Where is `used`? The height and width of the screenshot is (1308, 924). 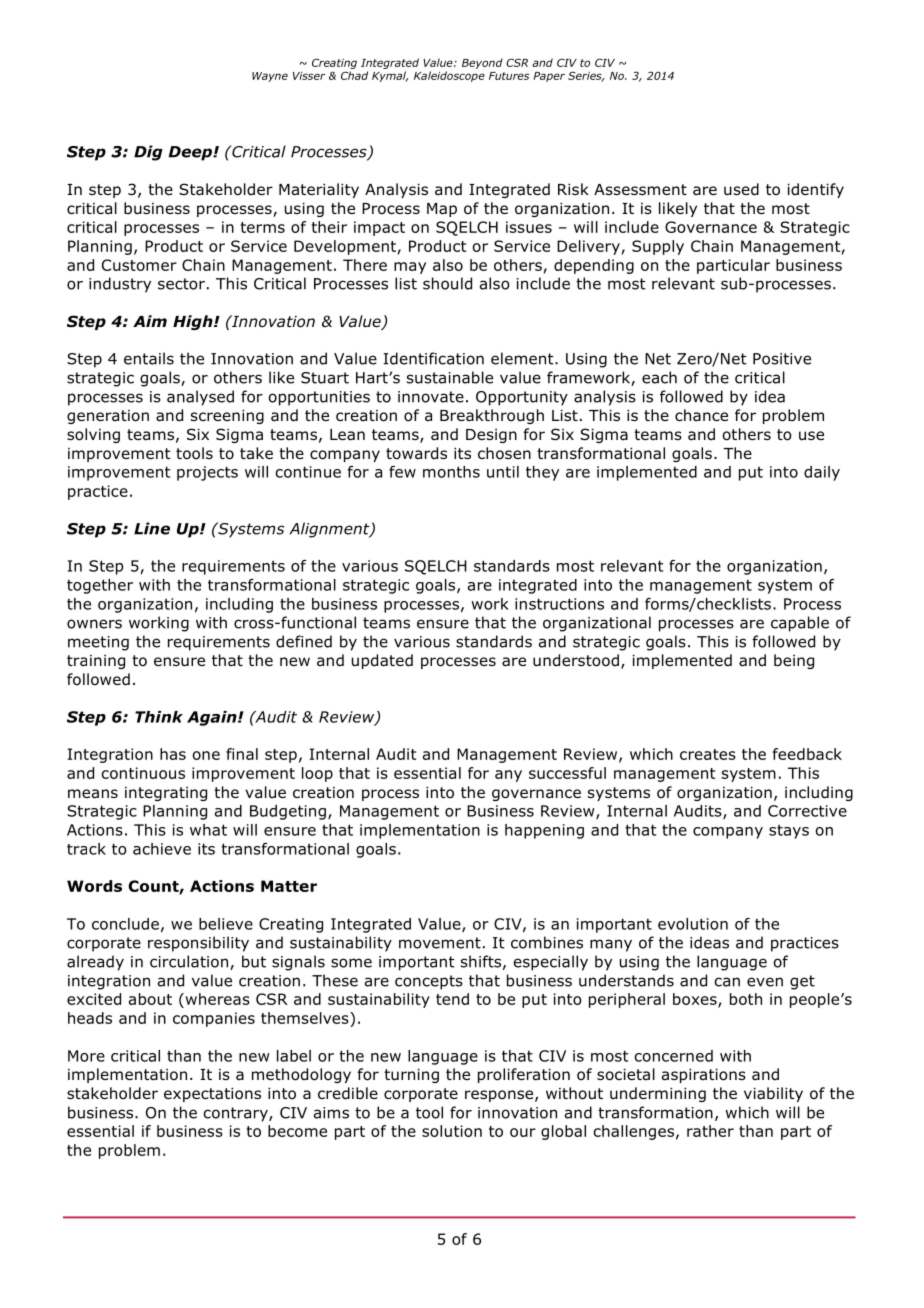 used is located at coordinates (741, 189).
